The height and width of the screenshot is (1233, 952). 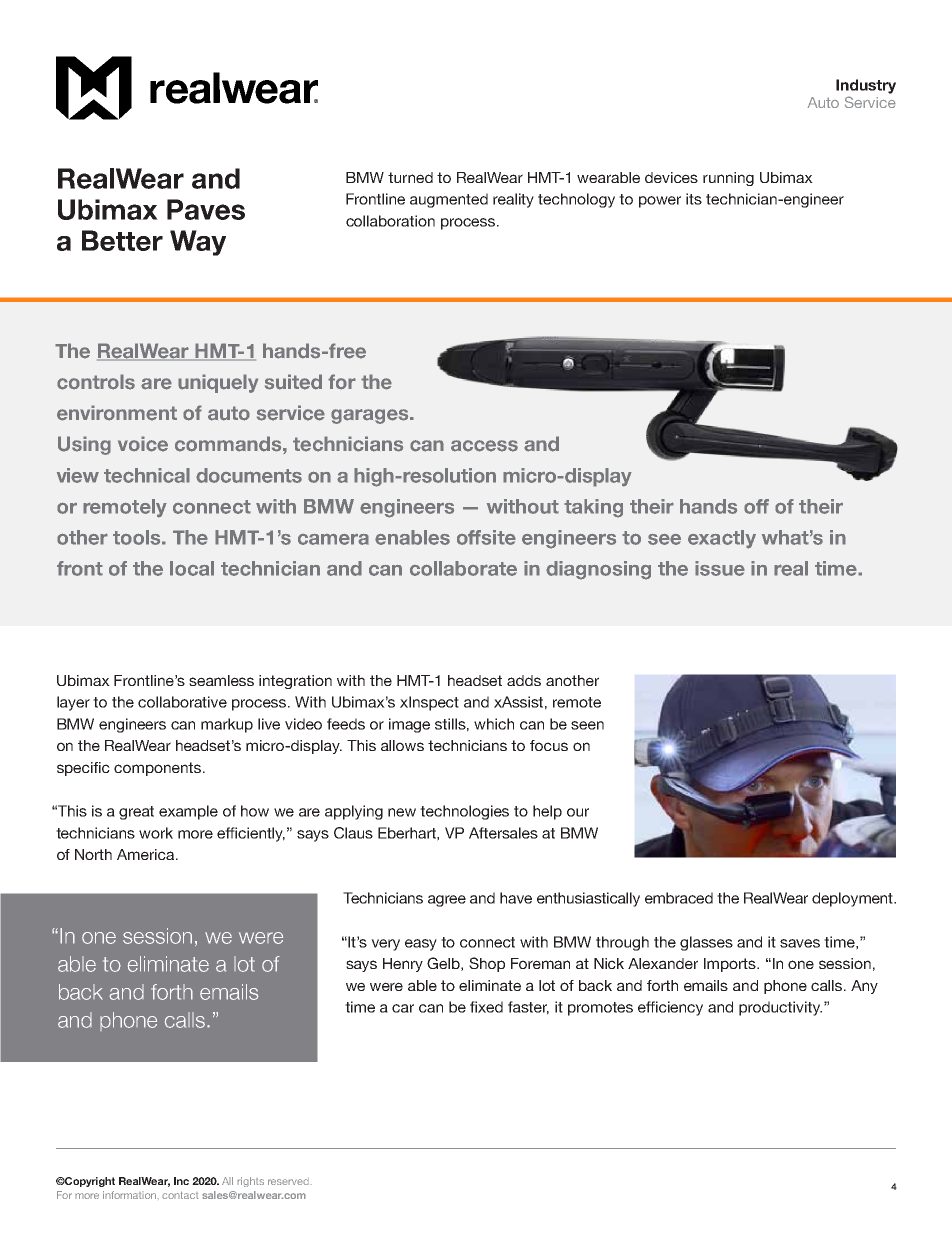 I want to click on running, so click(x=728, y=179).
